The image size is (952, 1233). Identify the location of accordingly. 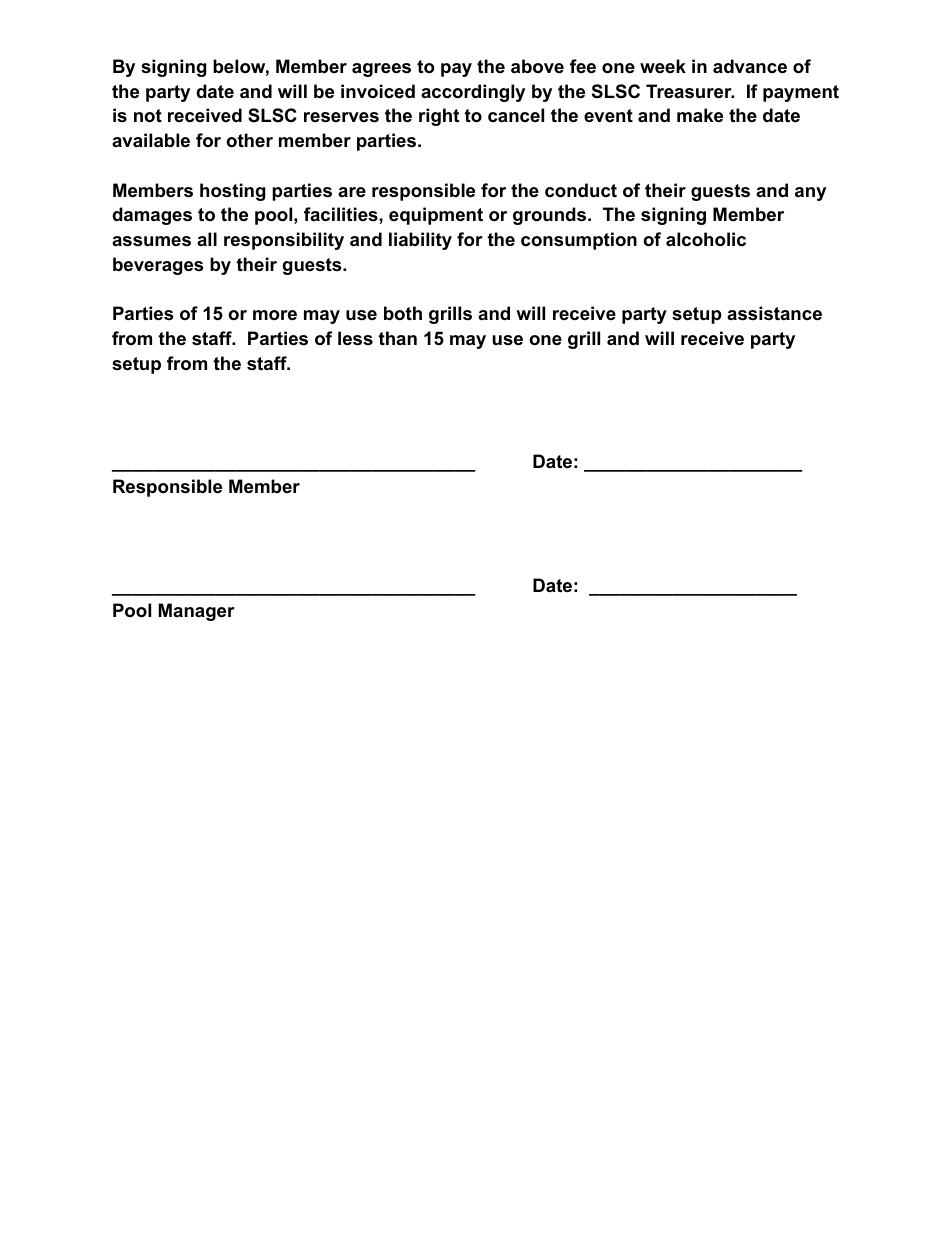
(473, 93).
